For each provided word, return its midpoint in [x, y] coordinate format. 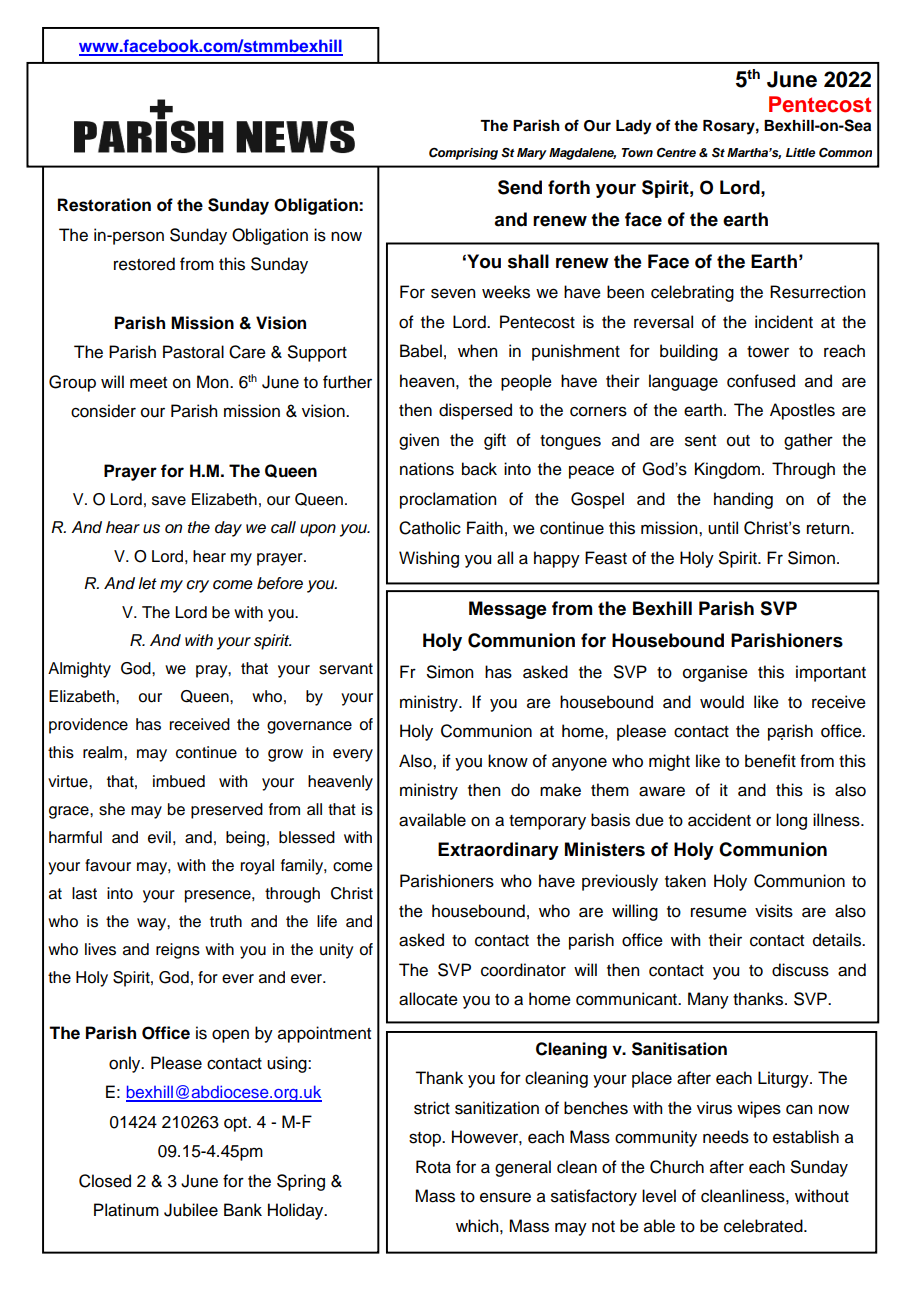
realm [104, 752]
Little [800, 152]
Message [508, 610]
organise [715, 673]
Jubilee [191, 1210]
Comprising [463, 154]
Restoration [104, 205]
